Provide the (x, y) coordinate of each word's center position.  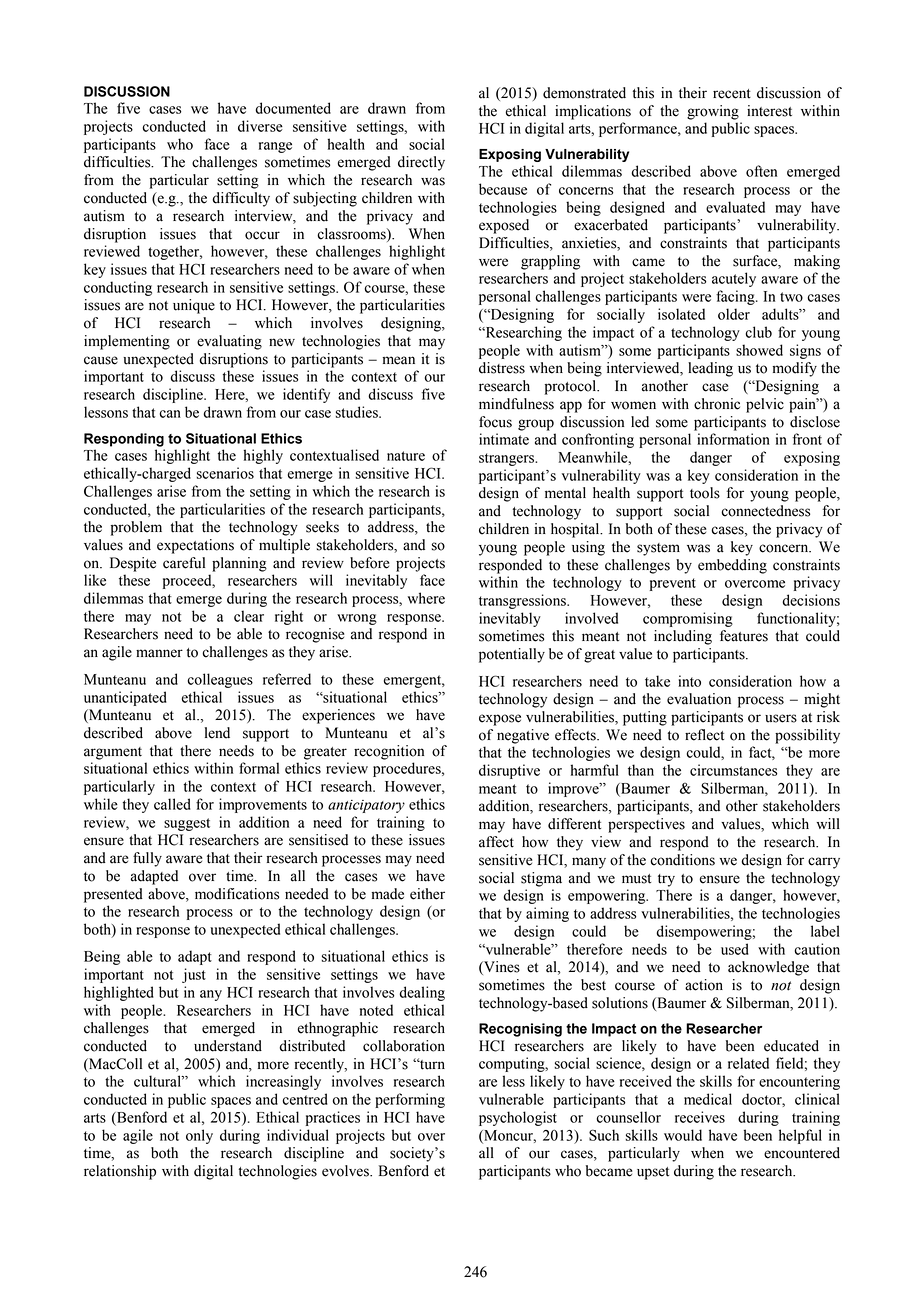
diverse (260, 126)
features (744, 636)
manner (159, 653)
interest (769, 111)
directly (421, 163)
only (199, 1136)
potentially (512, 655)
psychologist (518, 1118)
